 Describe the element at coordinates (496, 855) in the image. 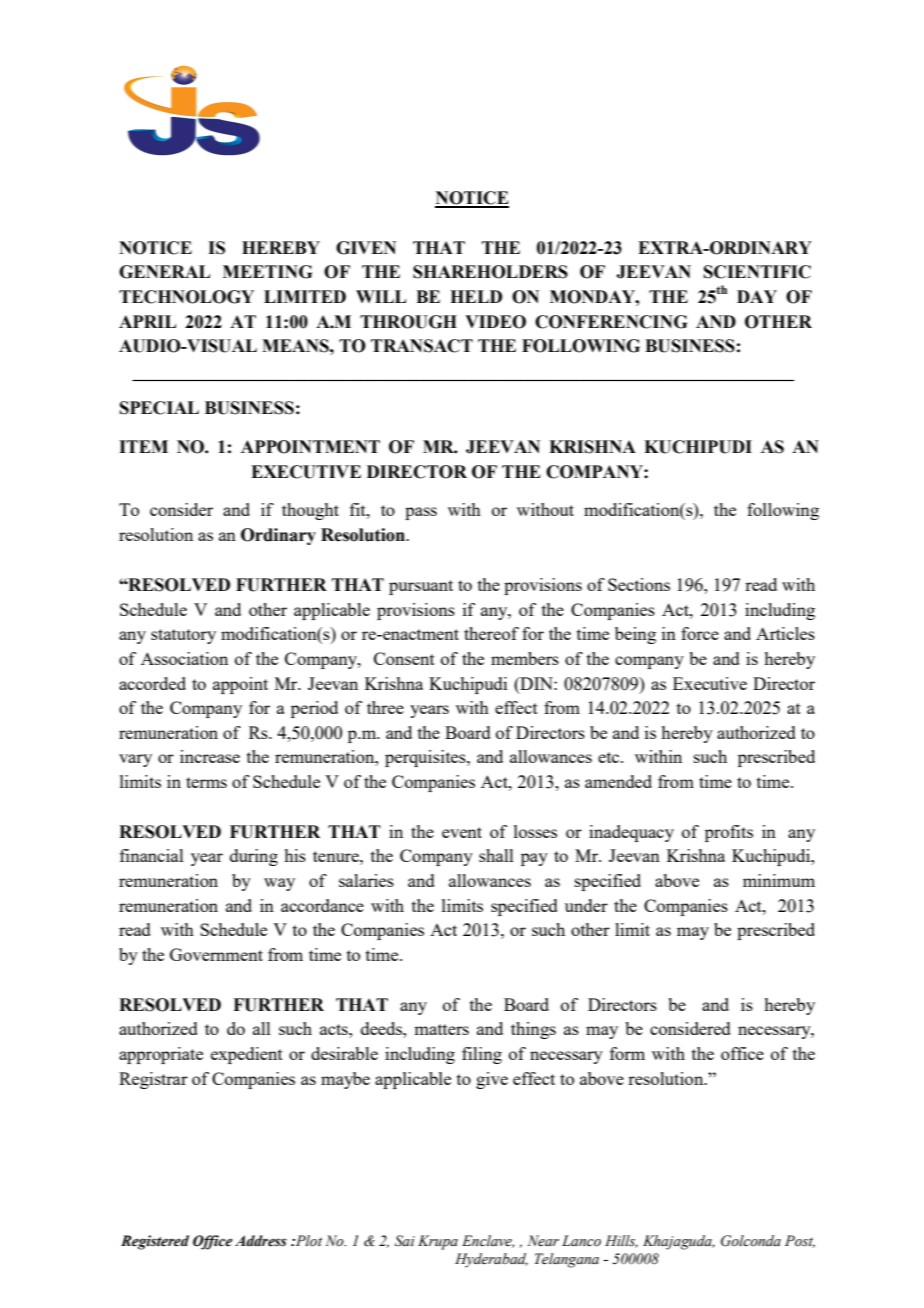

I see `shall` at that location.
